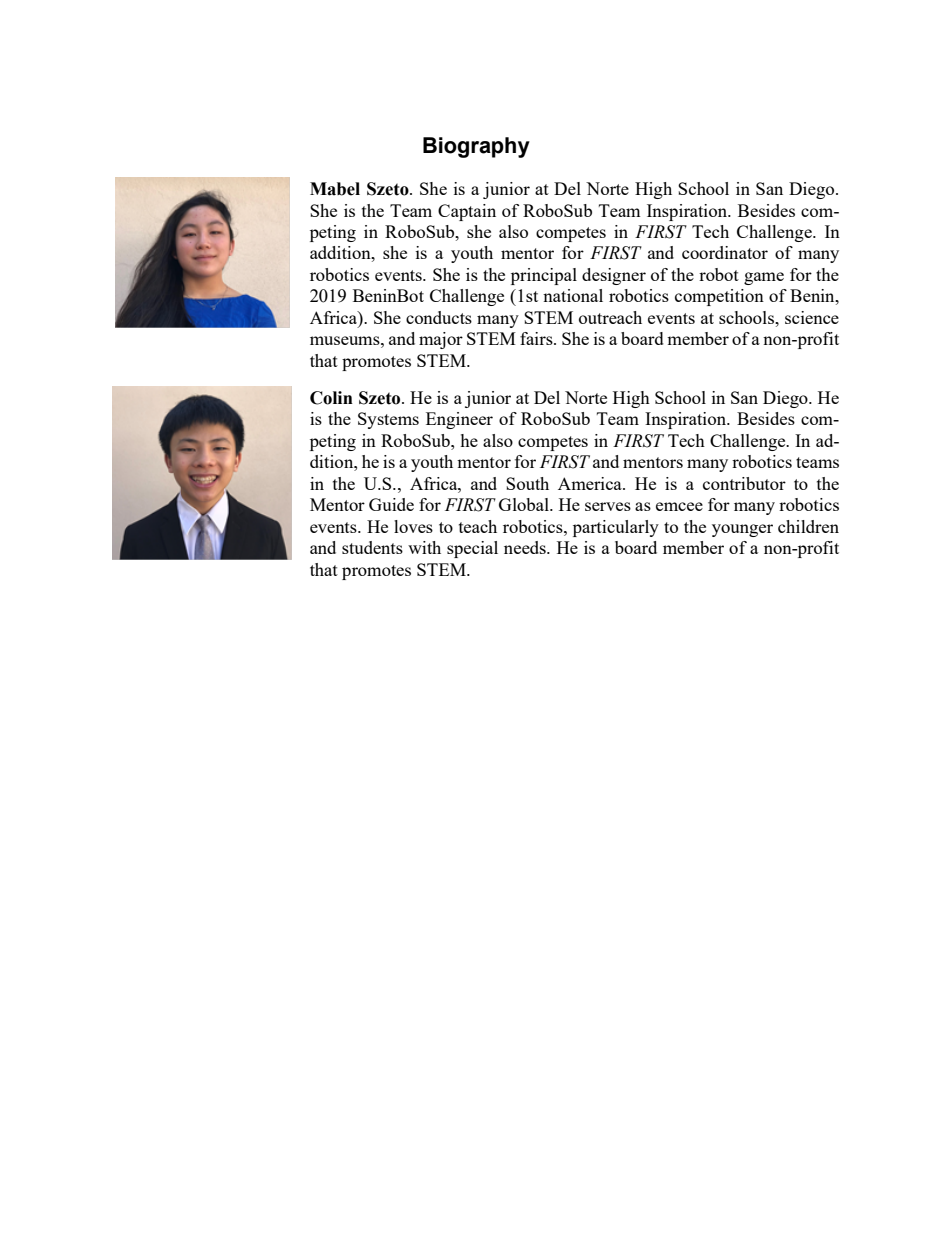 The image size is (952, 1233). I want to click on coordinator, so click(725, 252).
